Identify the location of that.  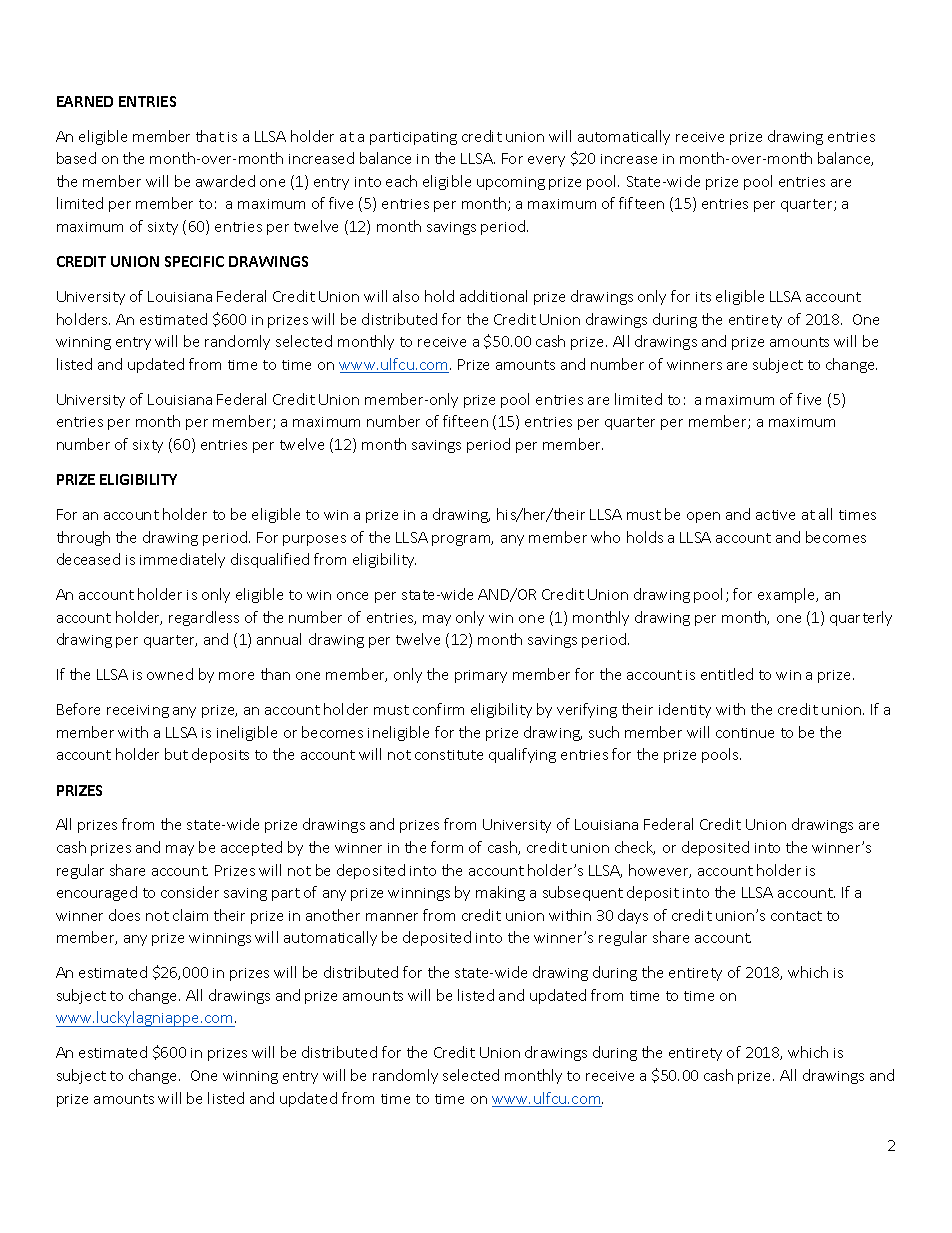
(210, 136).
